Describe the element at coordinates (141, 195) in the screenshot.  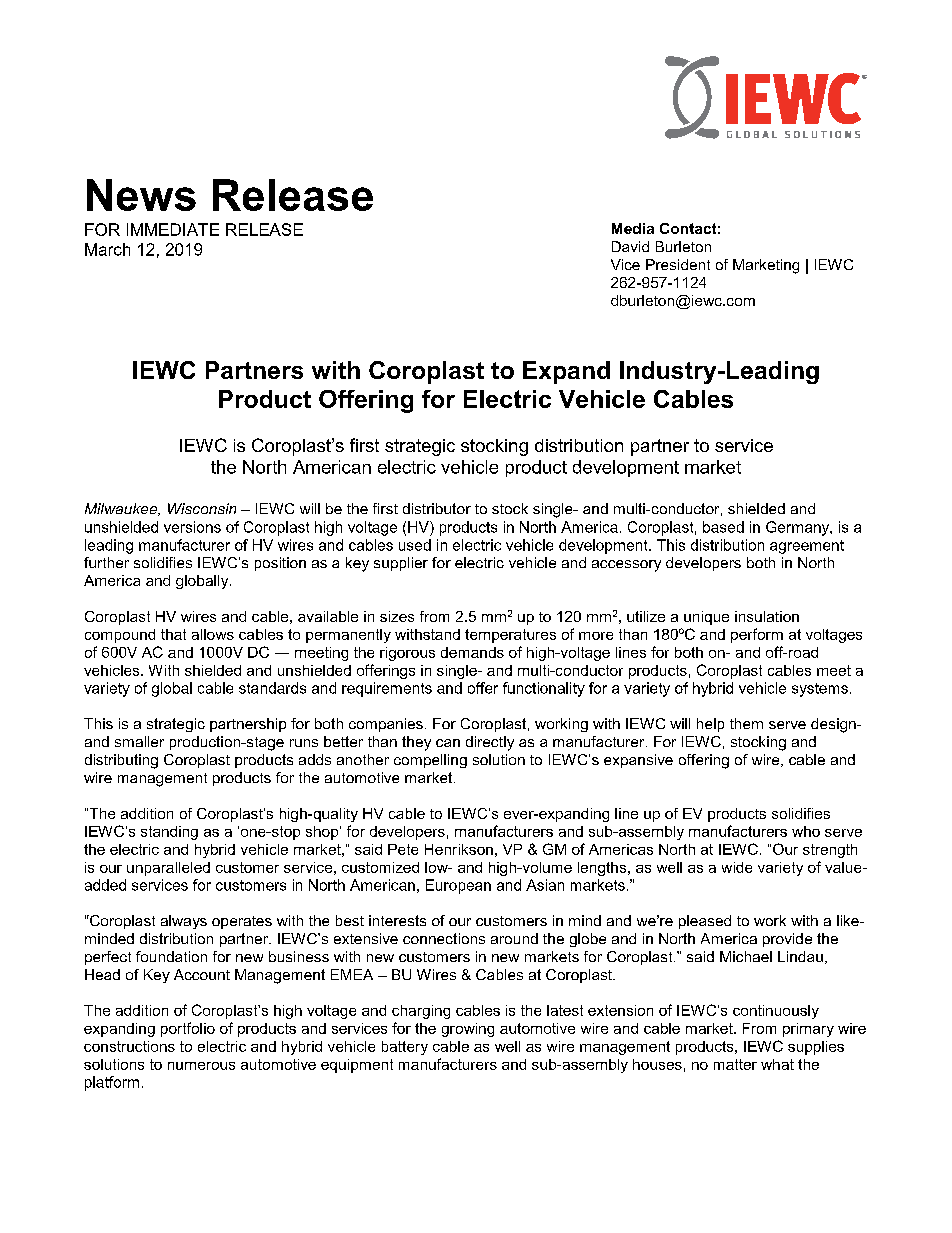
I see `News` at that location.
